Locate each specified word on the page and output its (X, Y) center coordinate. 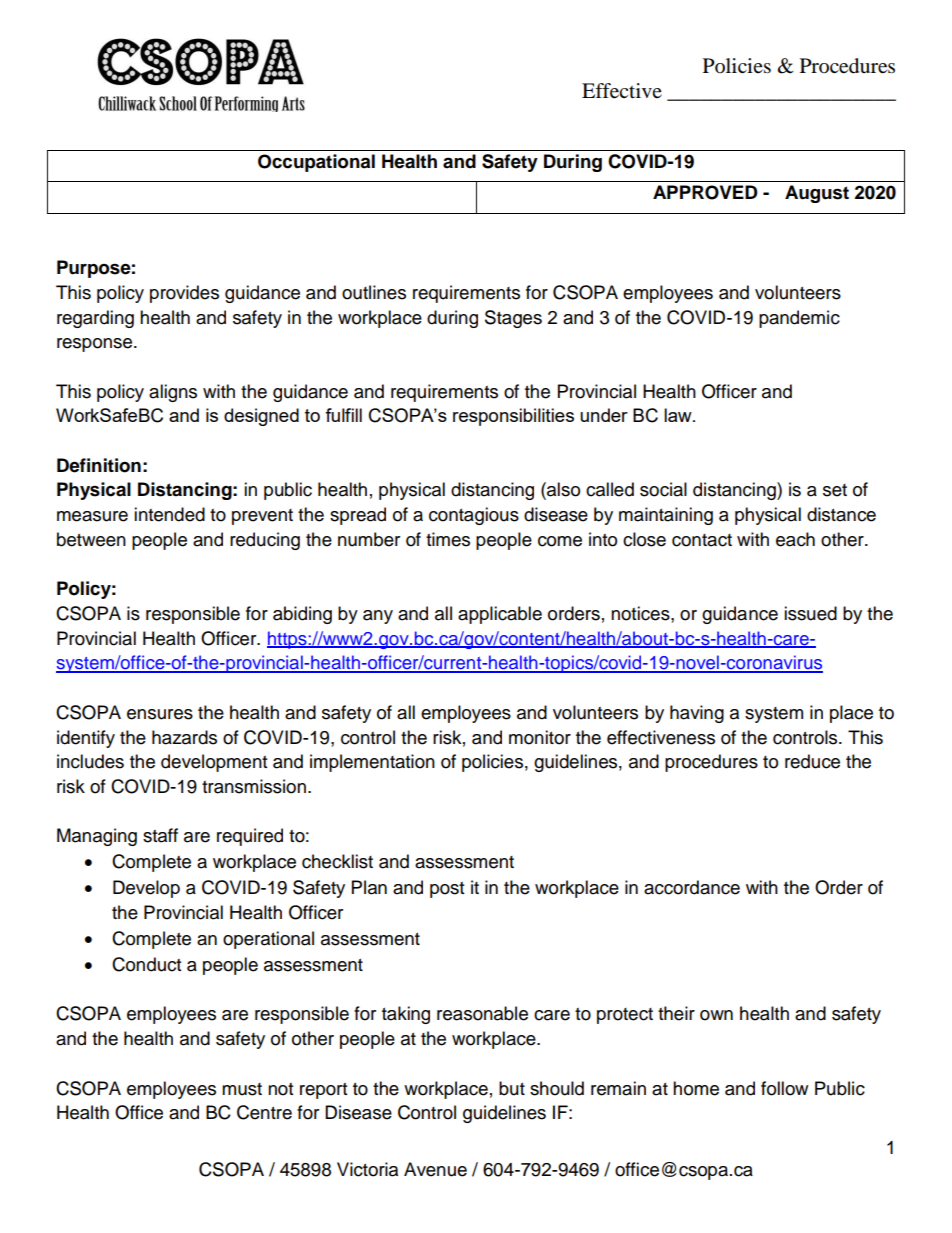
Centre (264, 1112)
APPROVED (705, 192)
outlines (374, 292)
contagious (474, 516)
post (447, 890)
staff (160, 835)
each (795, 539)
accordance (692, 887)
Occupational (316, 163)
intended (169, 514)
